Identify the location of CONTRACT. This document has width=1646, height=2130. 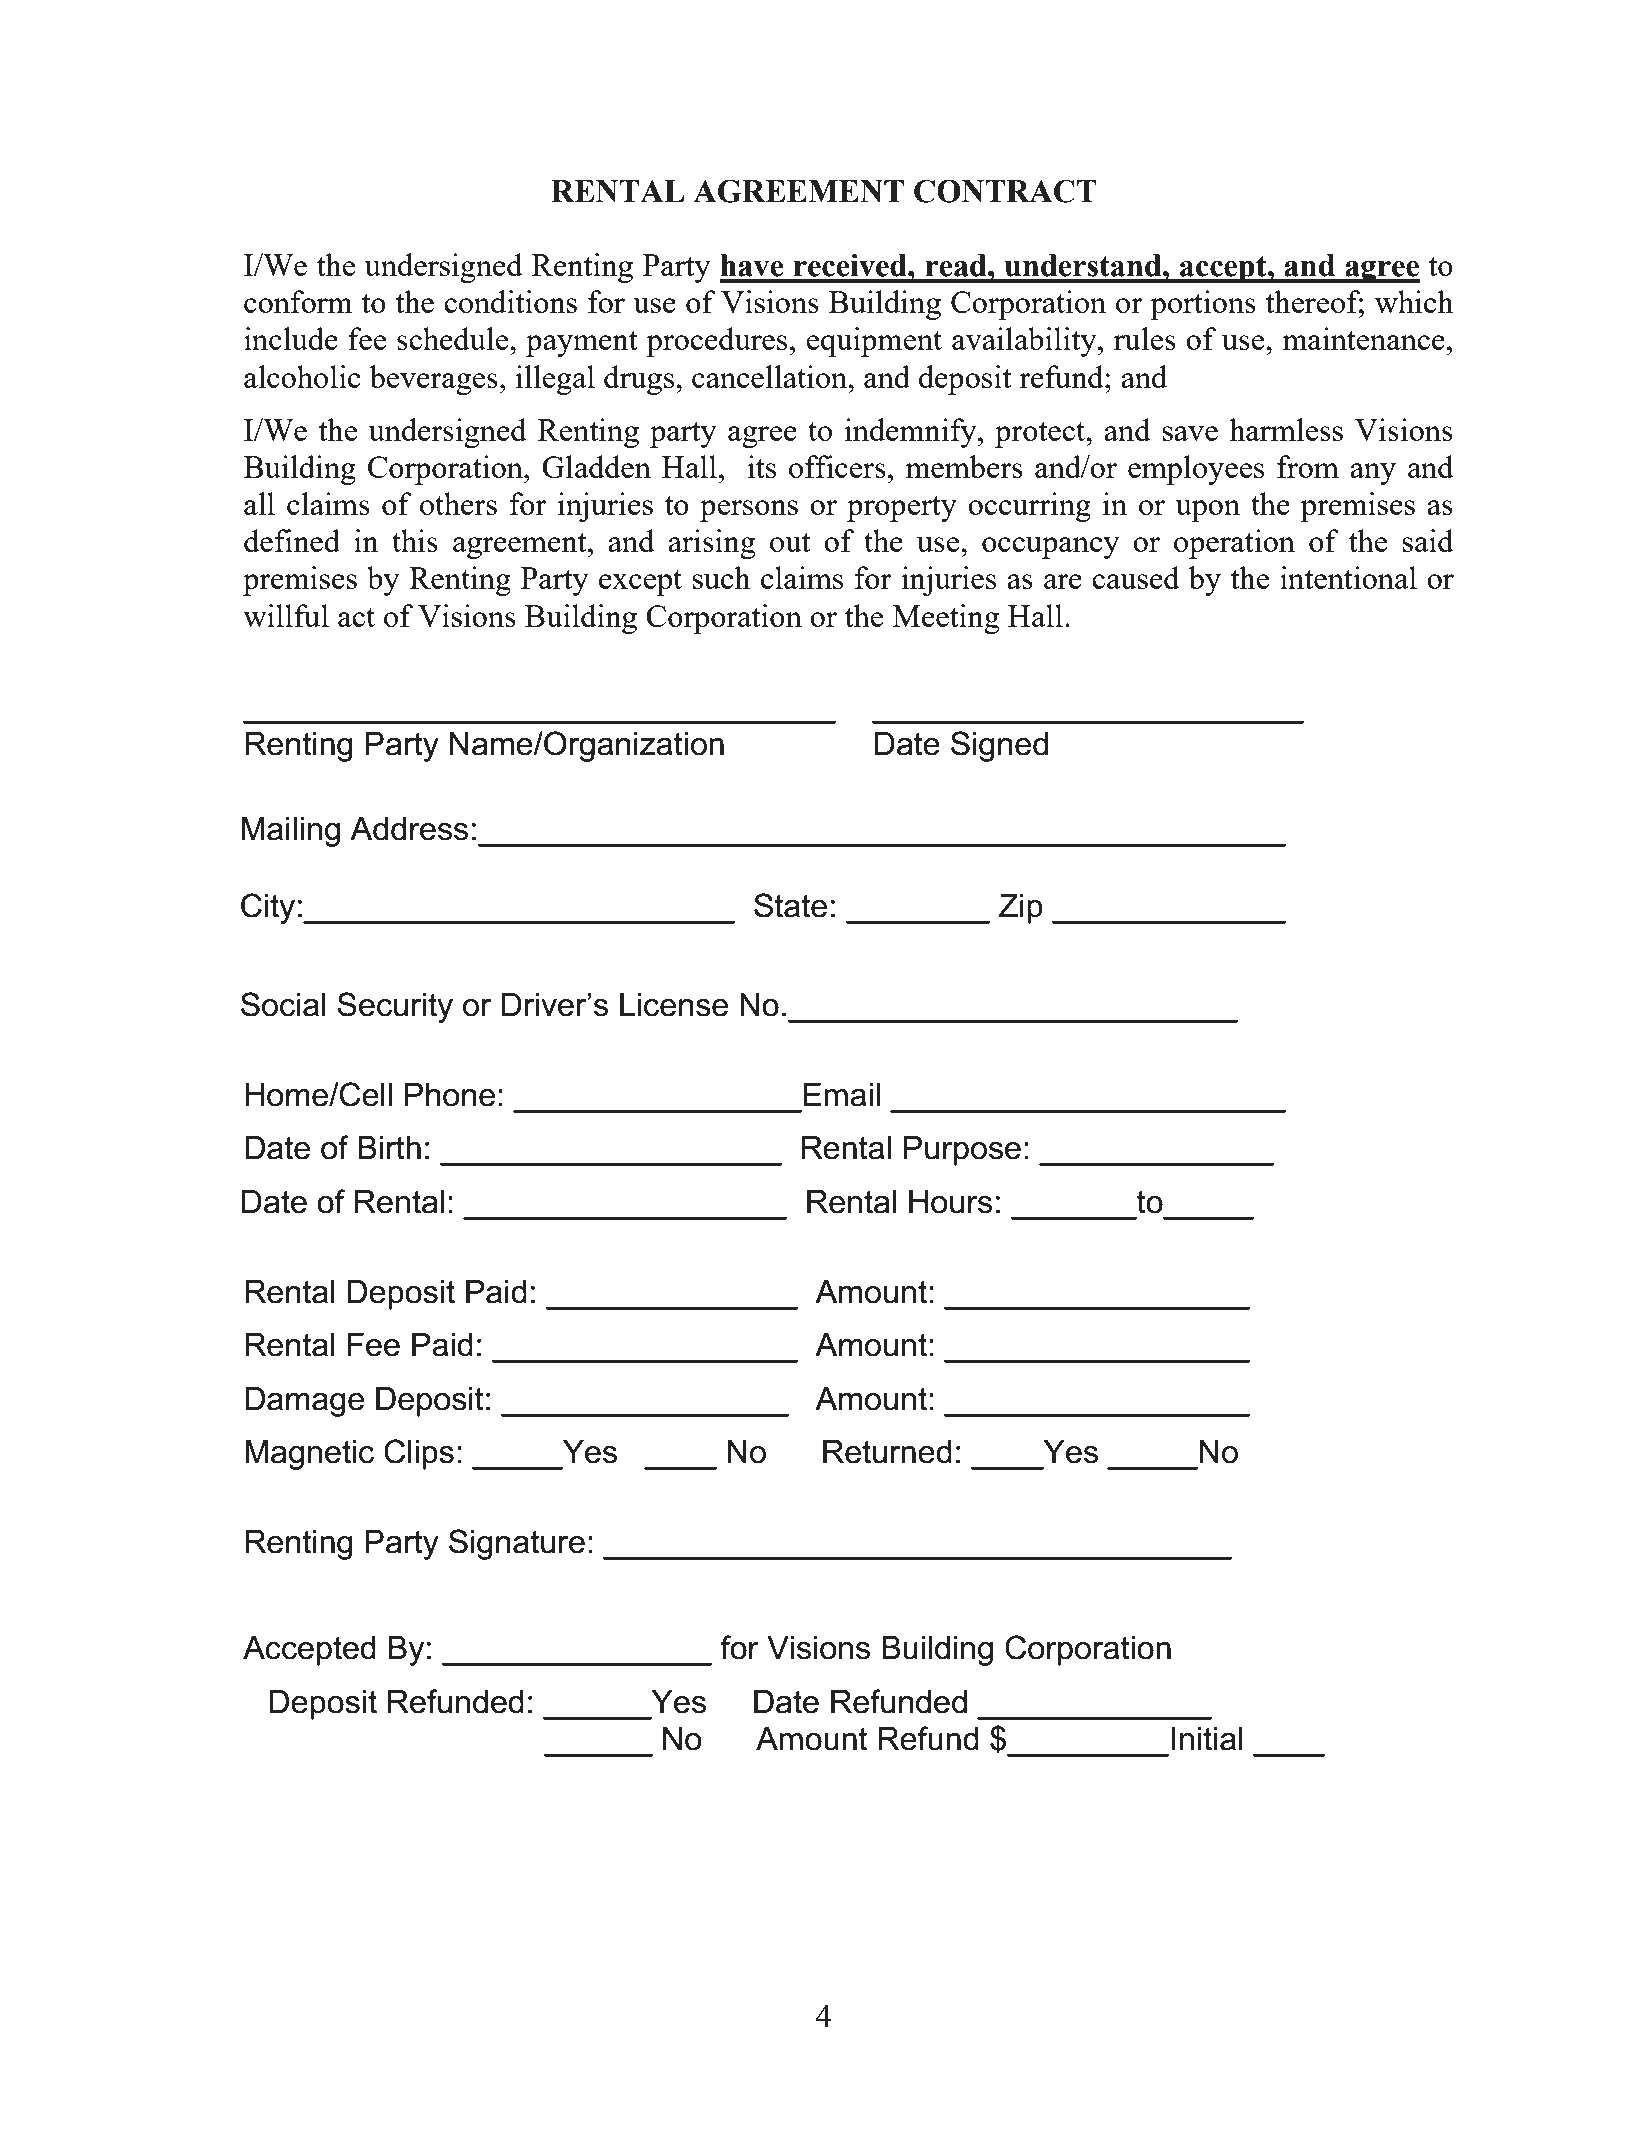
(1005, 191).
